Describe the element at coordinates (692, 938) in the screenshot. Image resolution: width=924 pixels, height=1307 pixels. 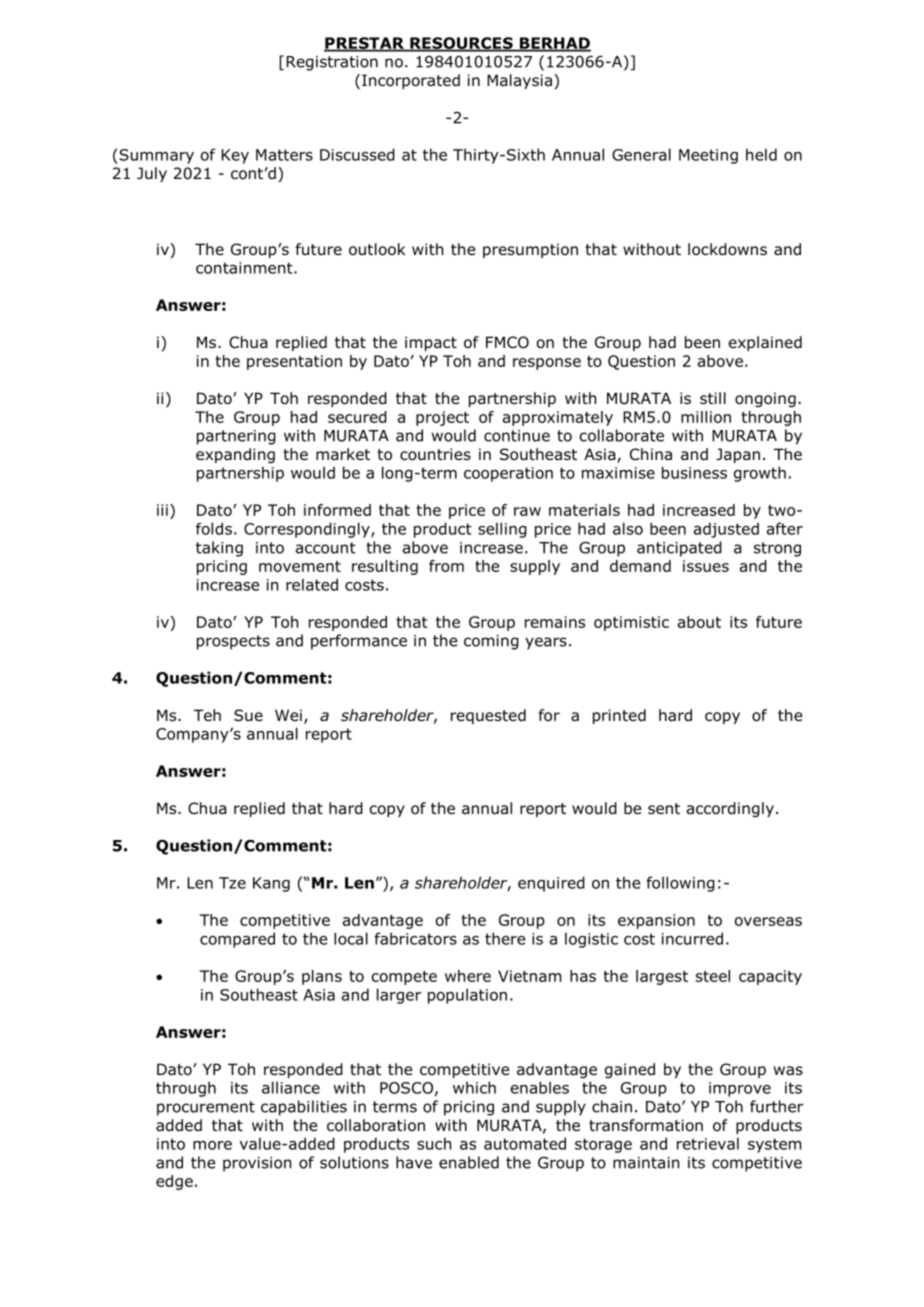
I see `incurred` at that location.
